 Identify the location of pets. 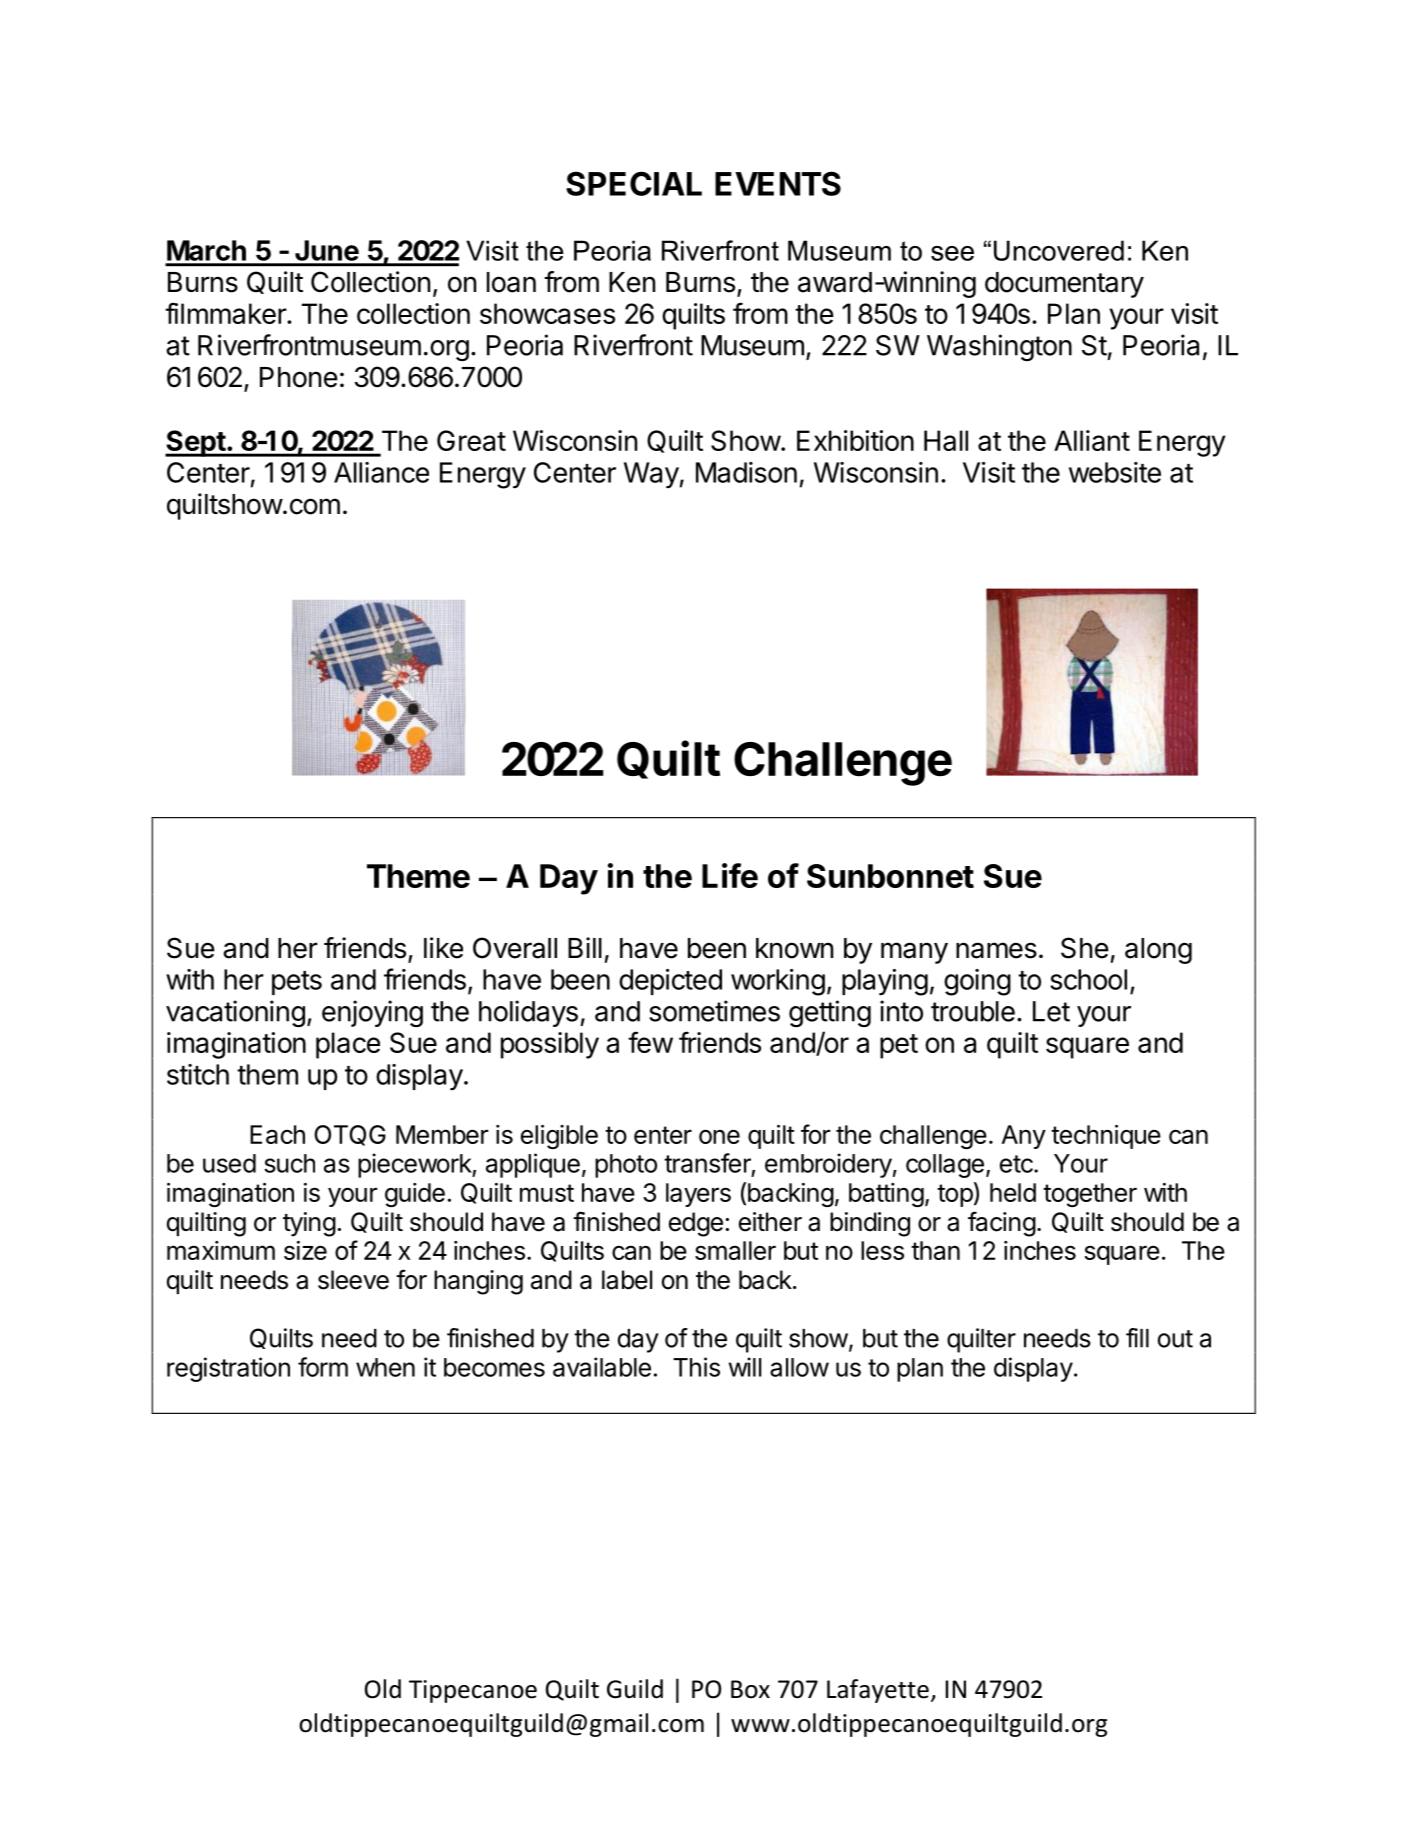
(297, 983).
